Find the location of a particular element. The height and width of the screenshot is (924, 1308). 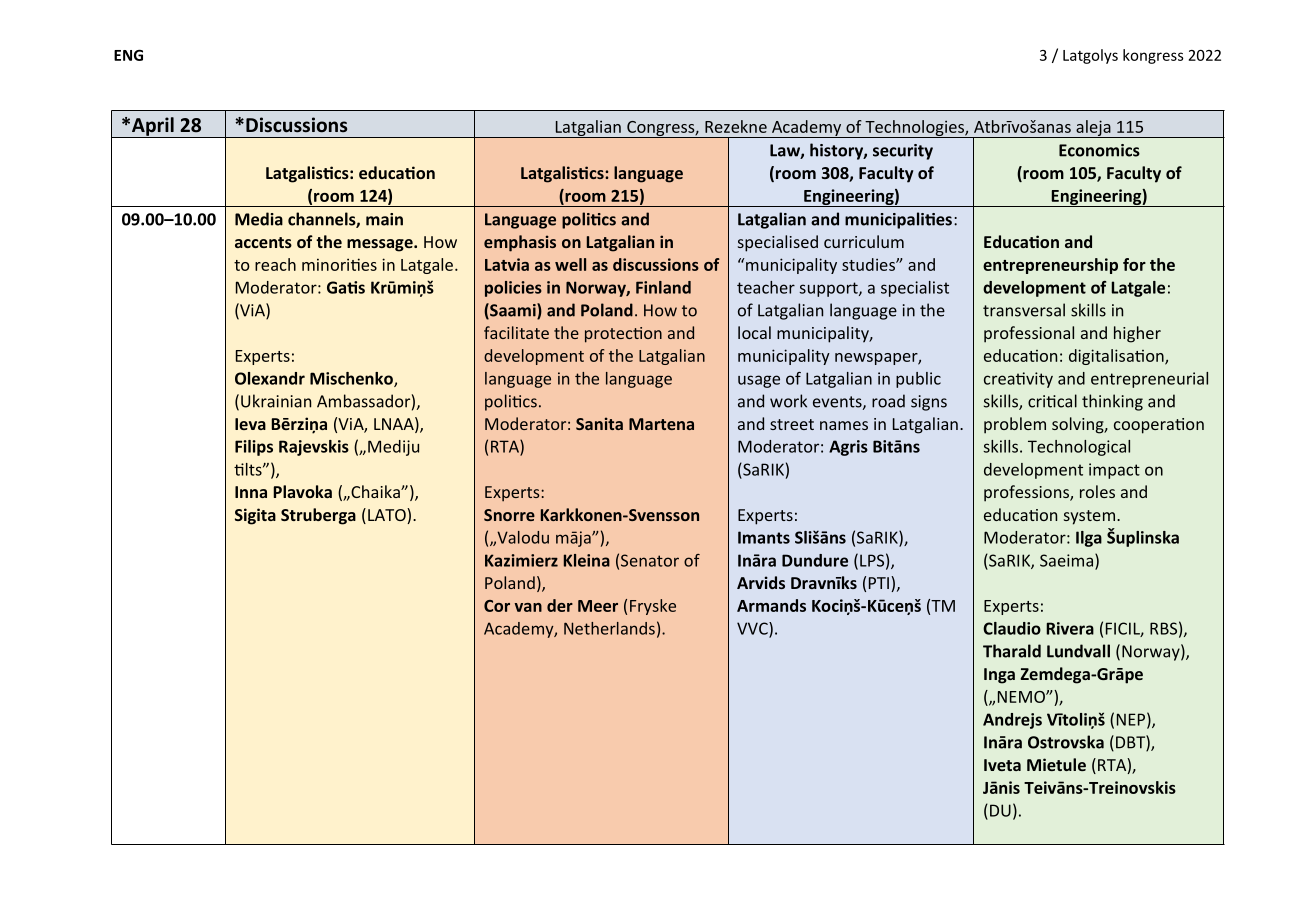

minorities is located at coordinates (339, 264).
